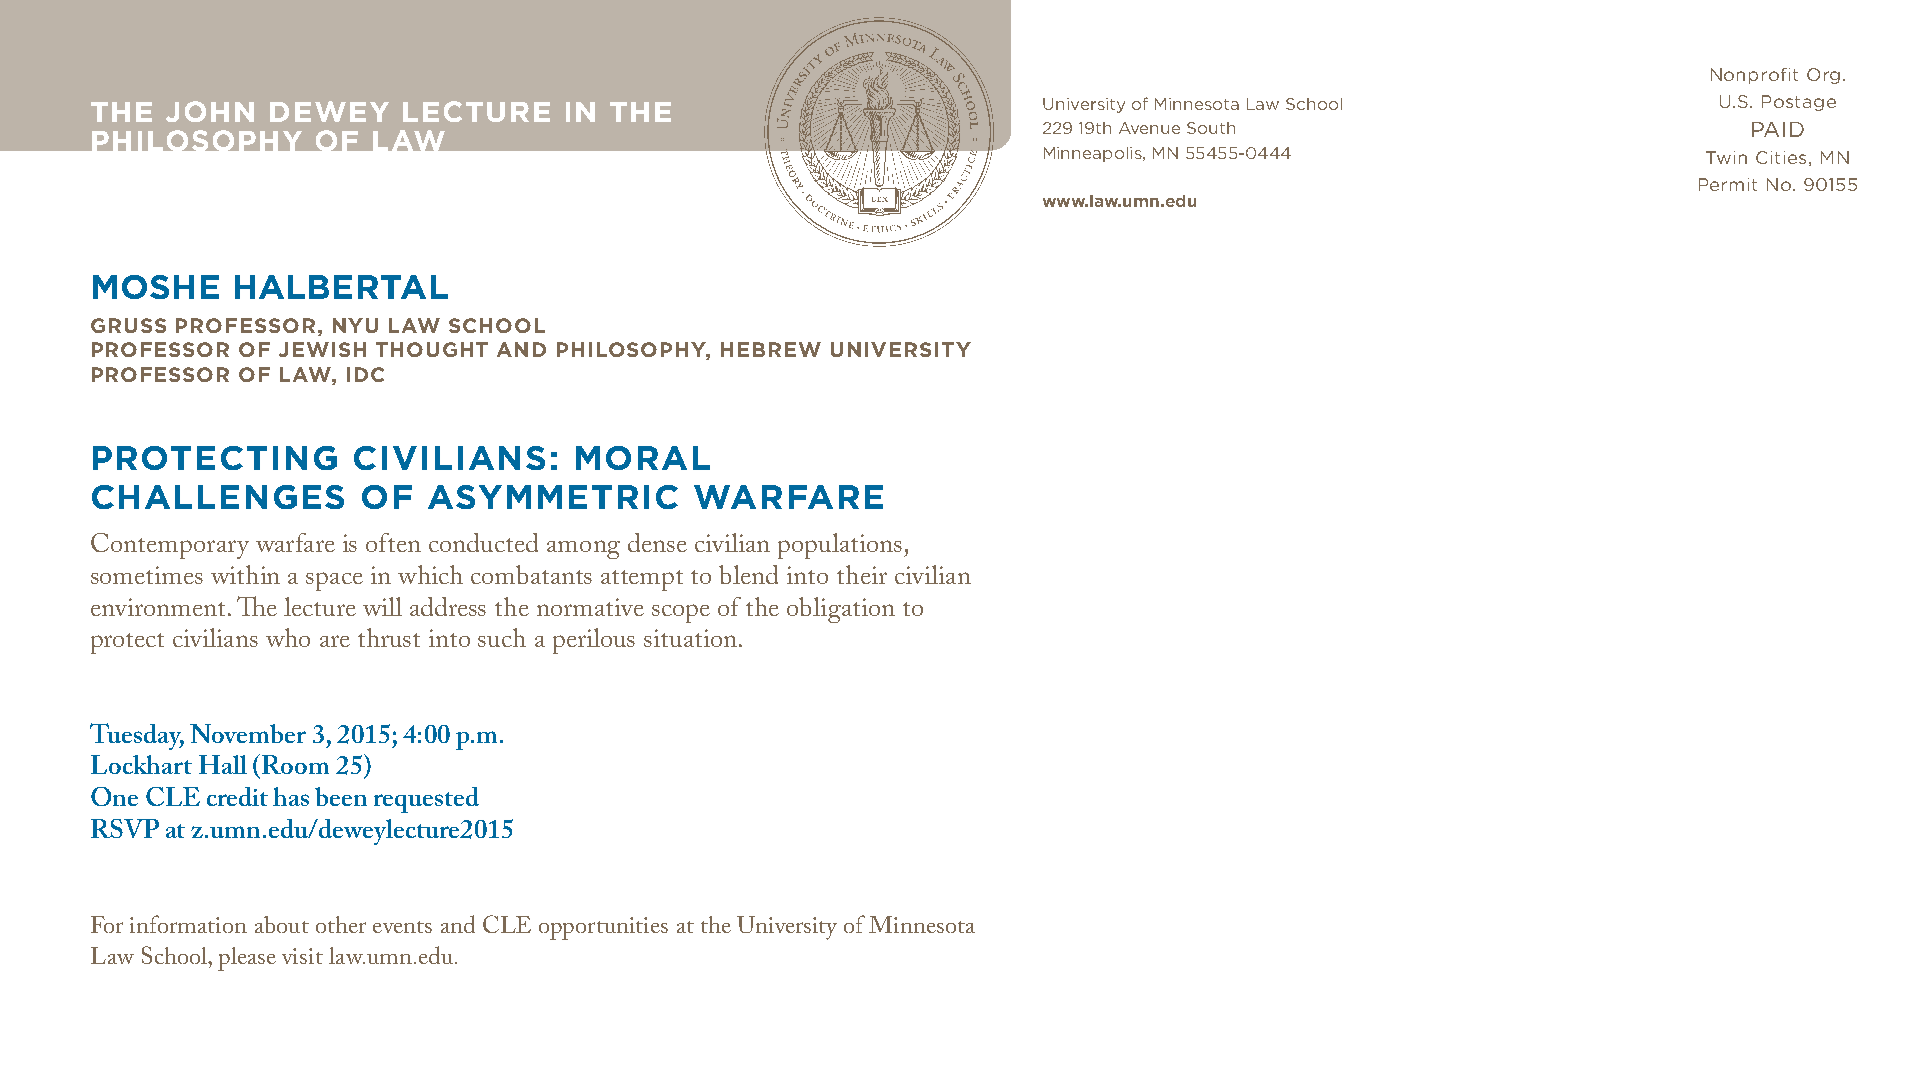  Describe the element at coordinates (603, 928) in the image. I see `opportunities` at that location.
